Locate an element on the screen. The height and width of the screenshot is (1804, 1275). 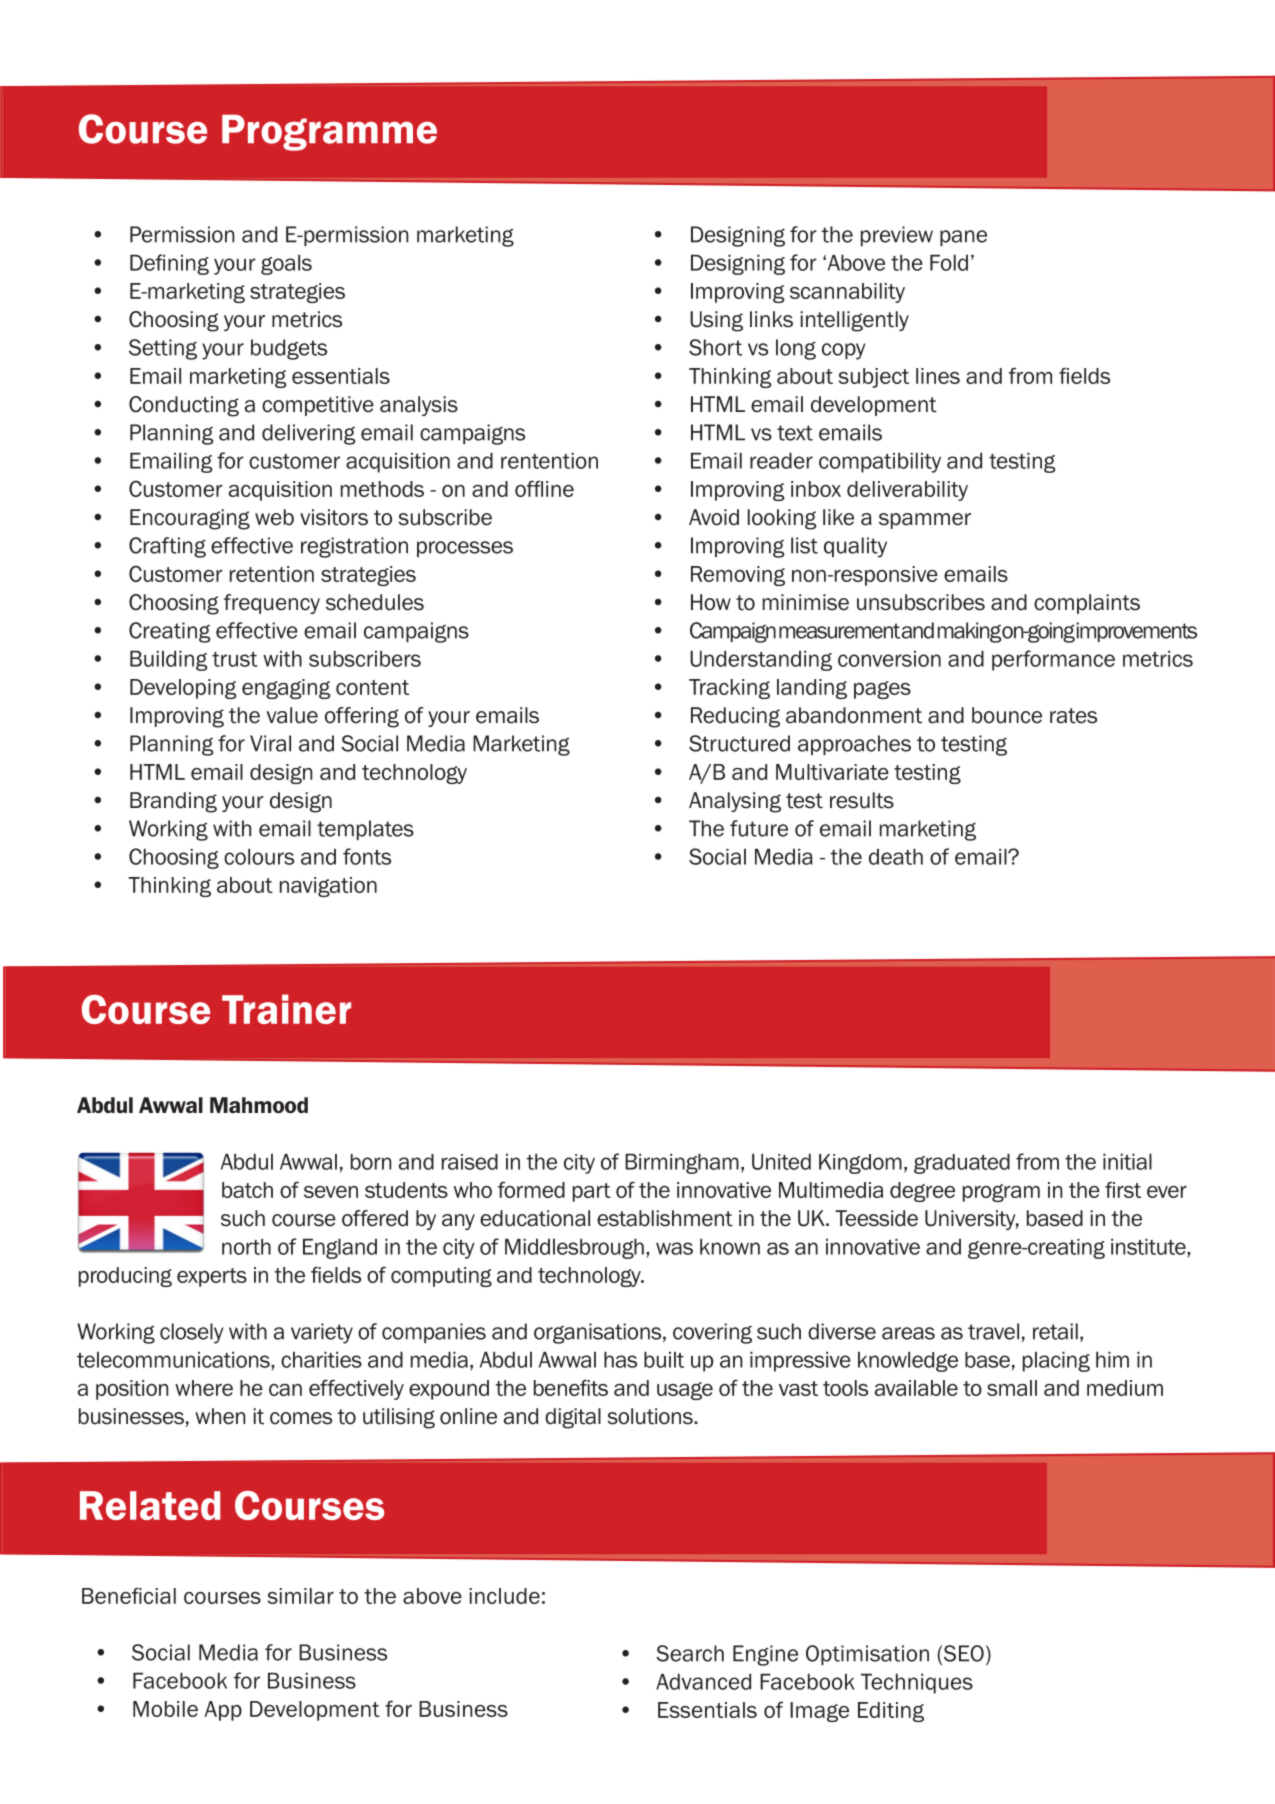
Fold is located at coordinates (949, 262).
